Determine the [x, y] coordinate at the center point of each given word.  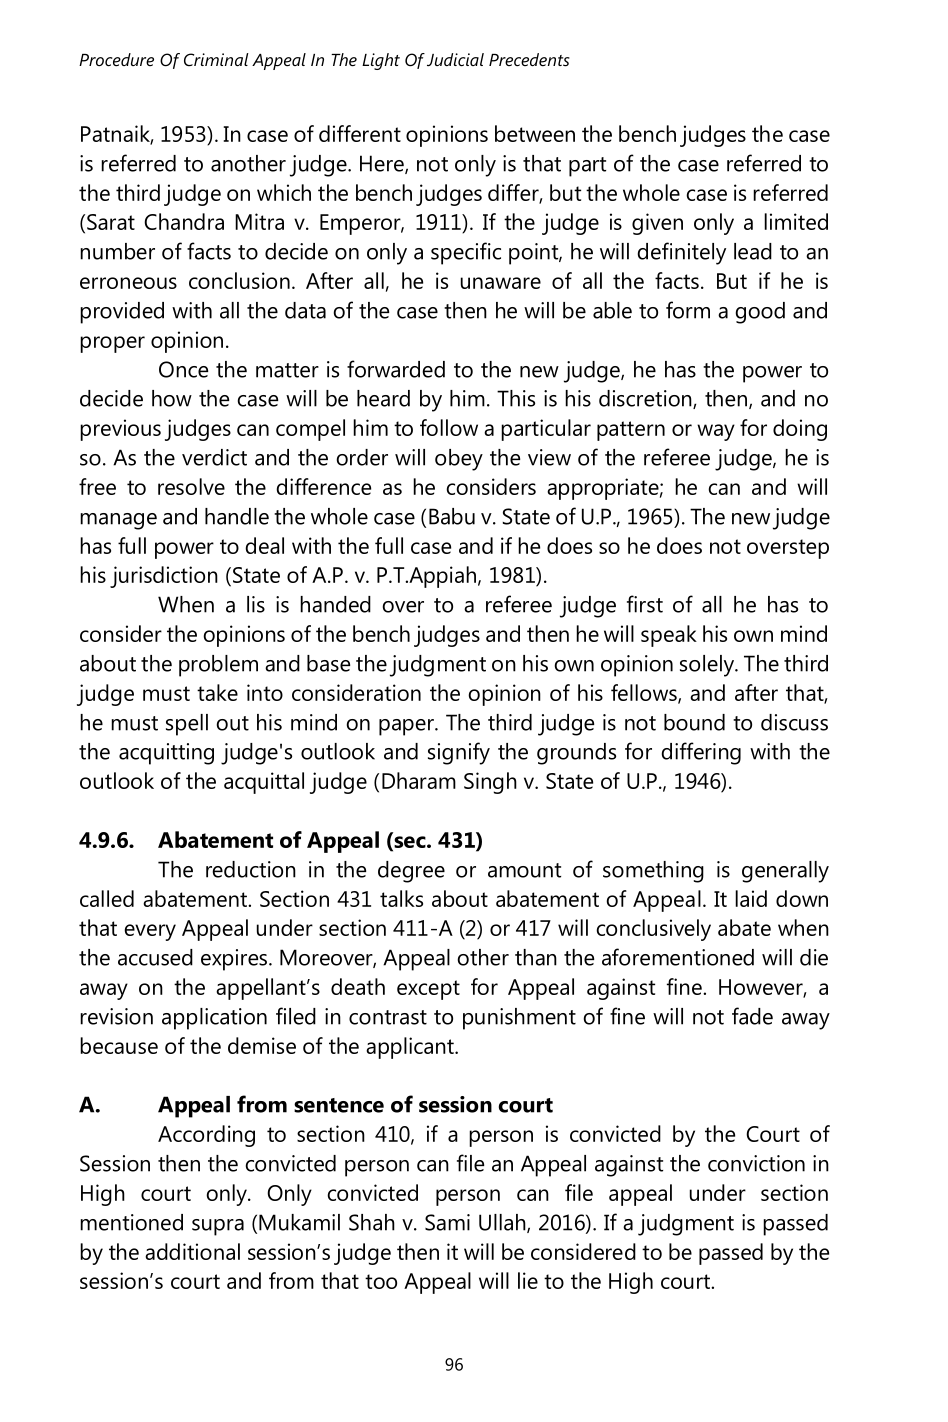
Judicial [455, 60]
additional [192, 1251]
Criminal [216, 59]
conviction [756, 1163]
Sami [447, 1222]
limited [796, 221]
